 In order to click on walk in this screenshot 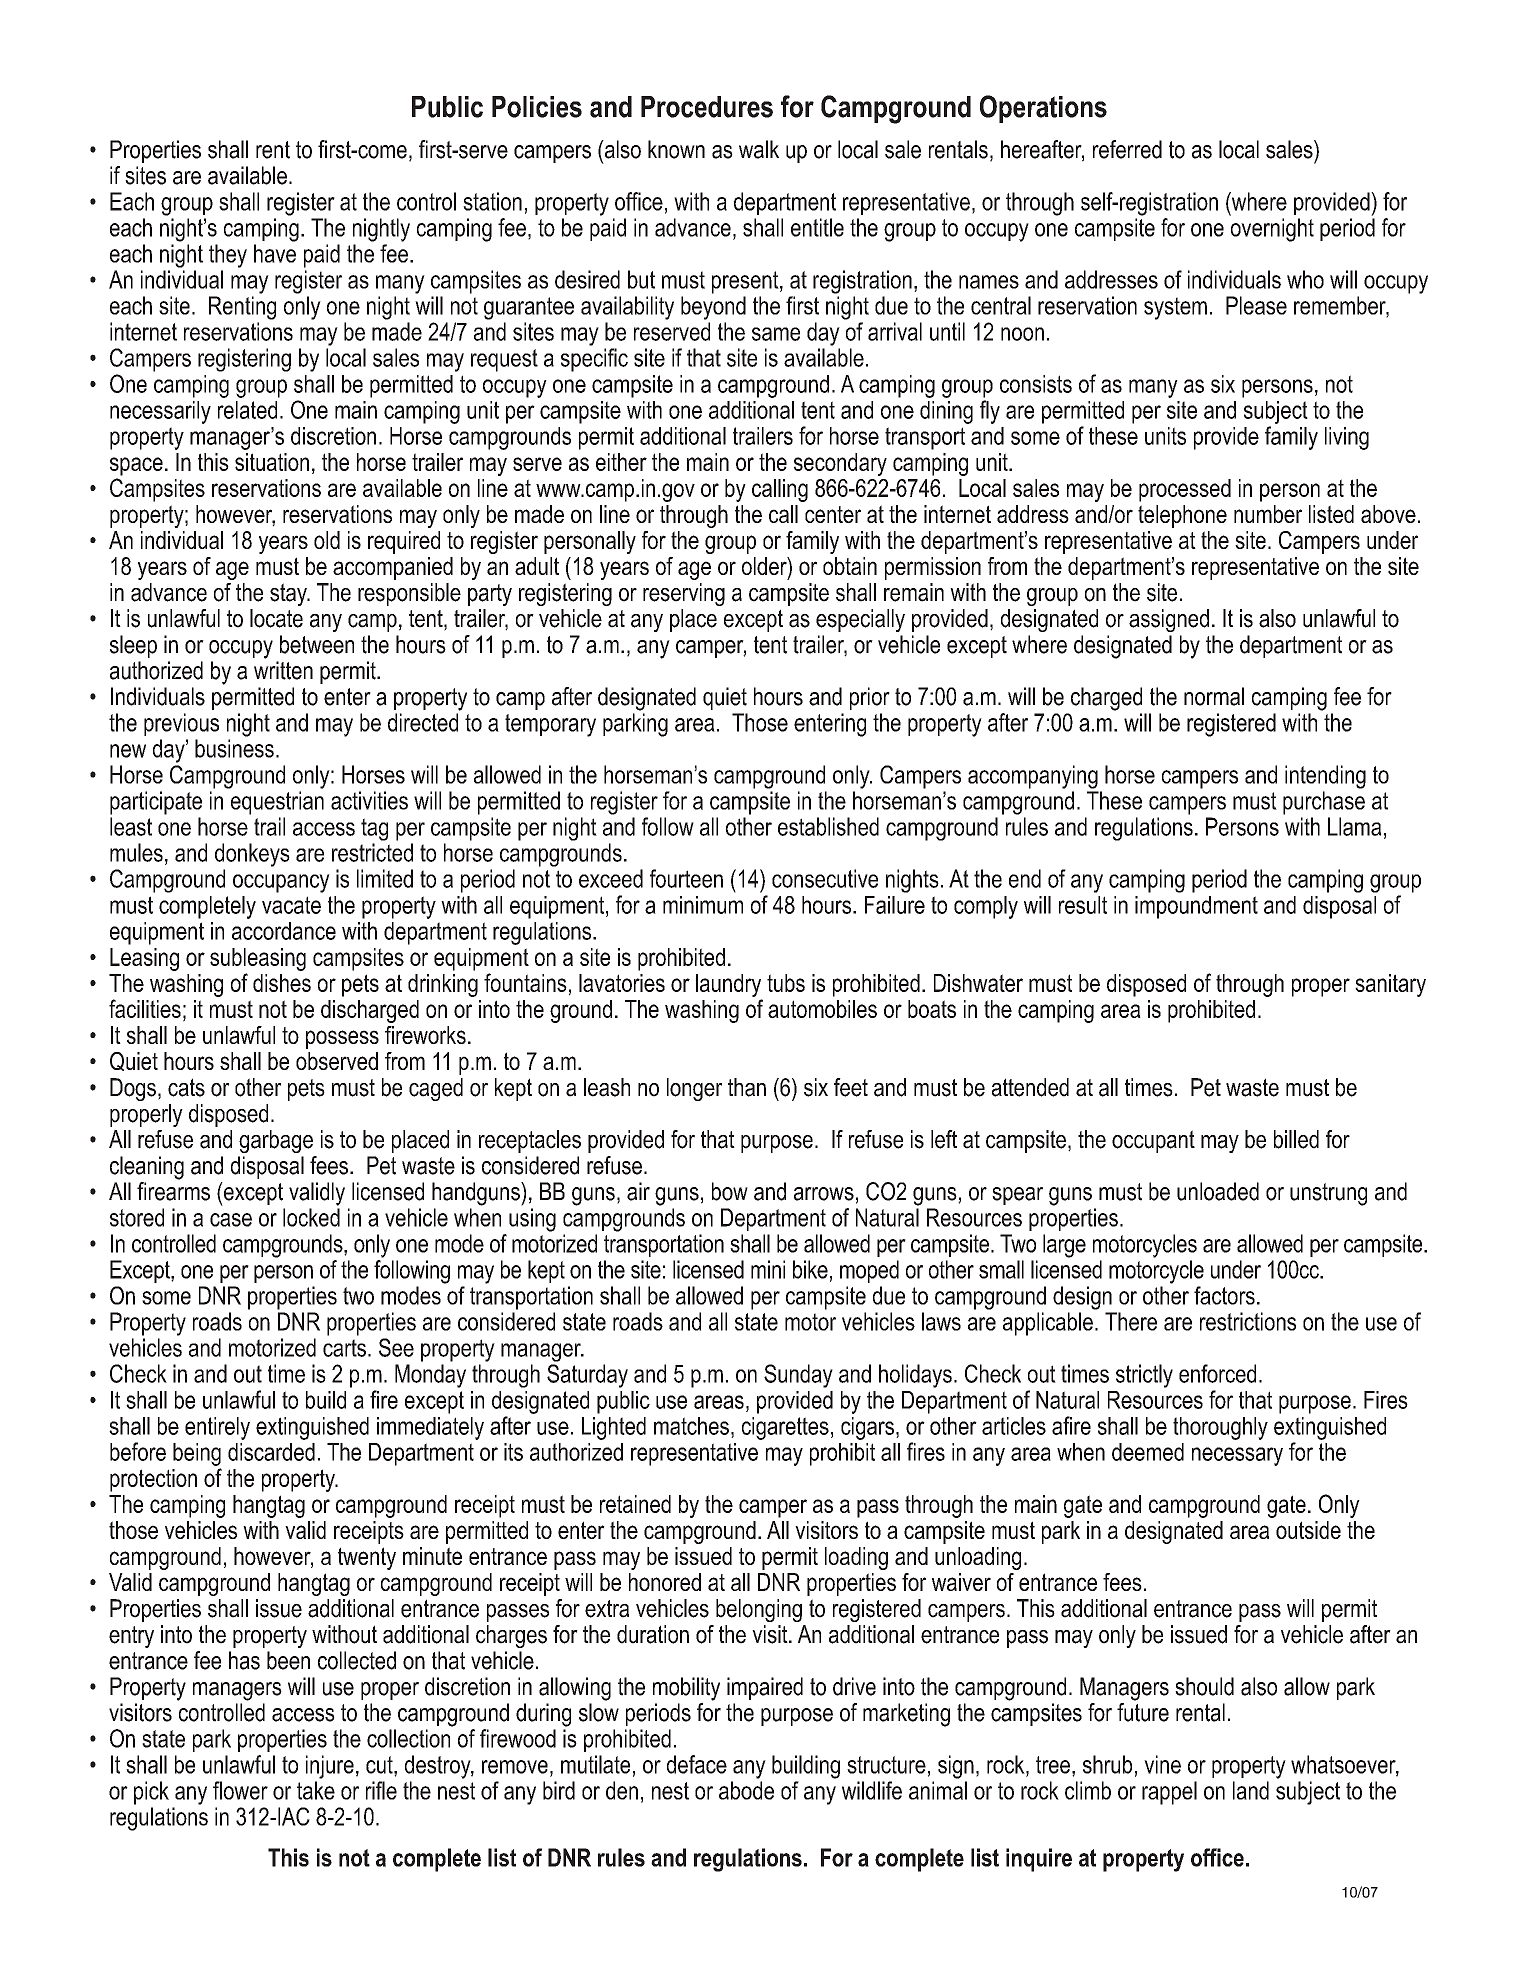, I will do `click(759, 149)`.
